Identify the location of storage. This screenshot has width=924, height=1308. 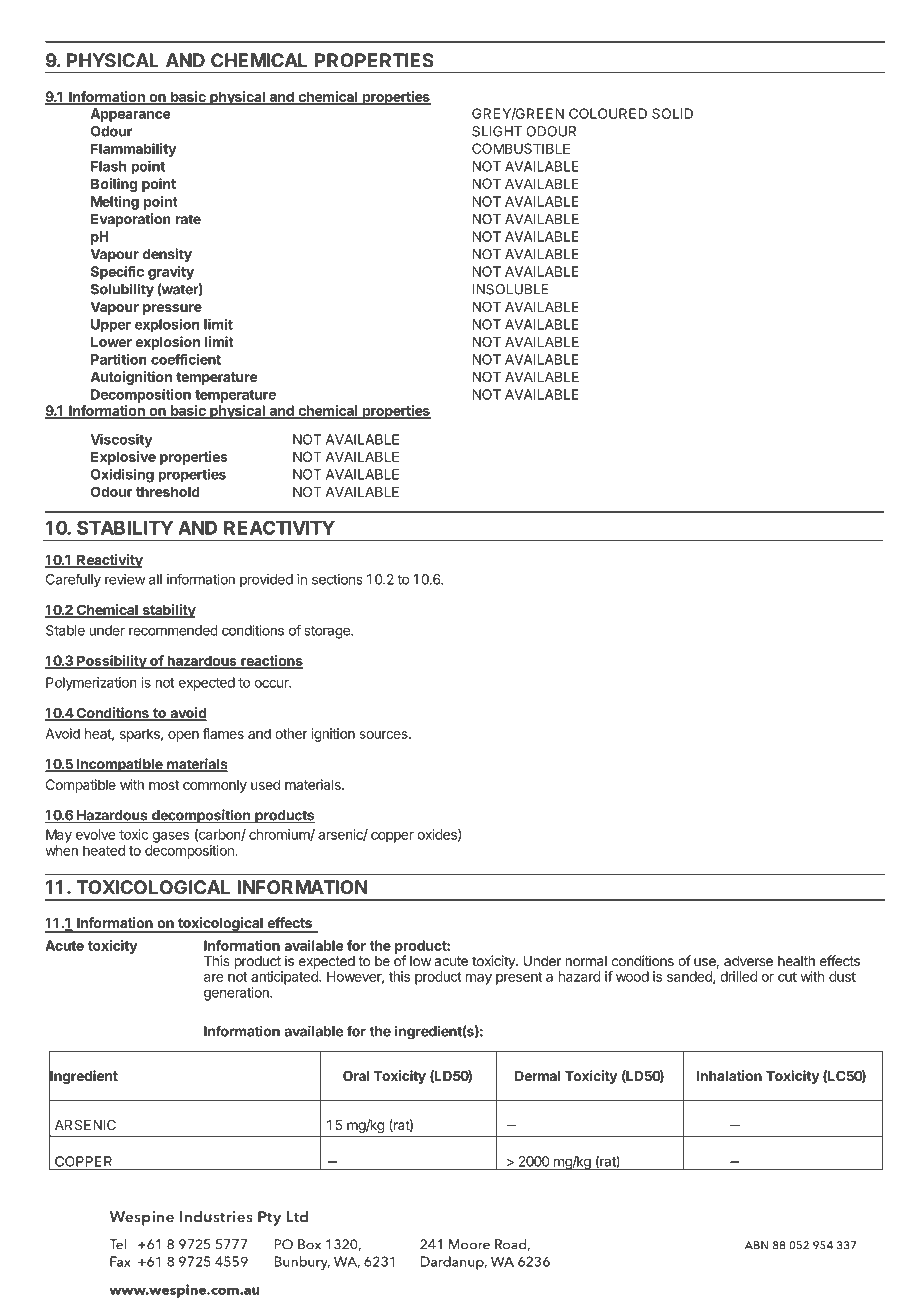
(328, 632).
